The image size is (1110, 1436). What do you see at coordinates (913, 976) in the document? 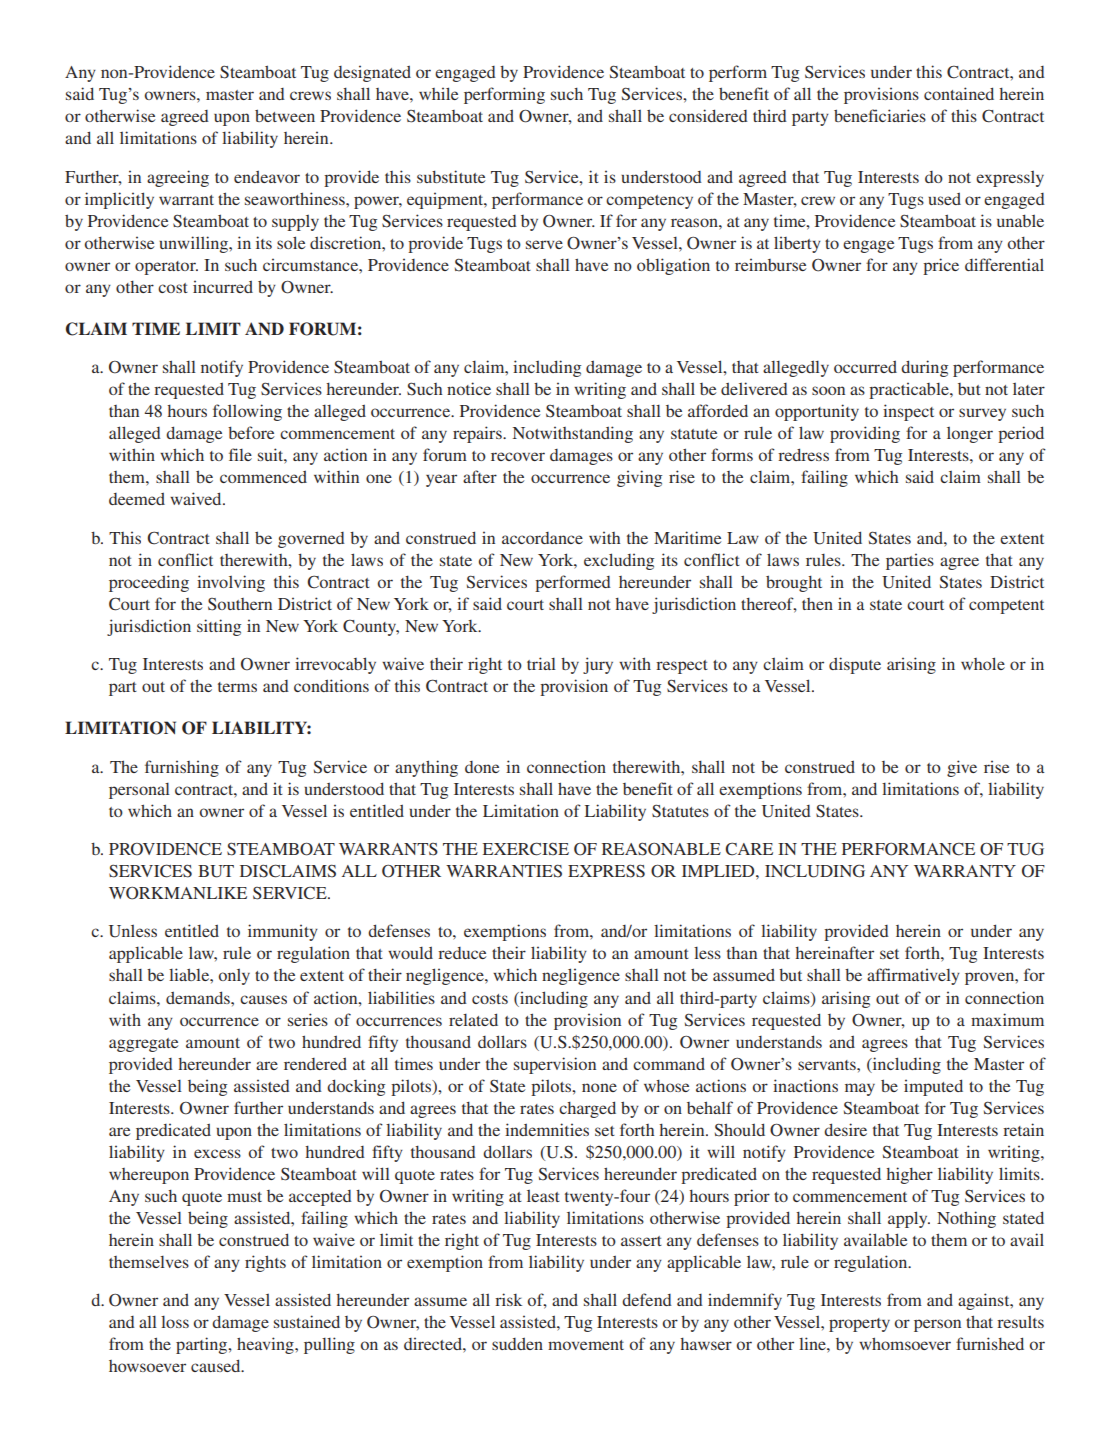
I see `affirmatively` at bounding box center [913, 976].
